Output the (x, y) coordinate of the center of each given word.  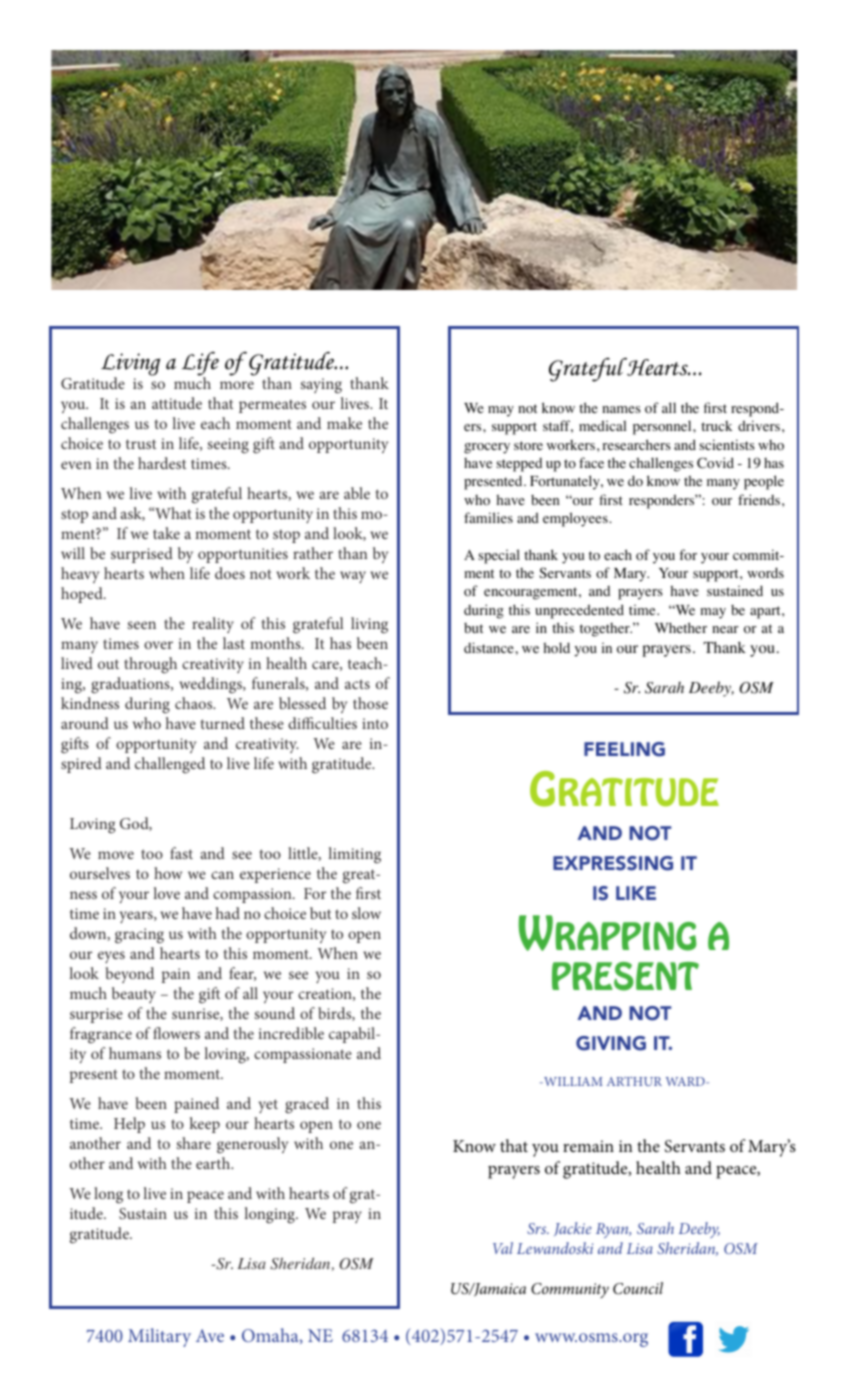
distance (490, 647)
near (725, 629)
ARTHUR (634, 1081)
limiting (354, 855)
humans (135, 1053)
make (344, 423)
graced (307, 1105)
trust (141, 444)
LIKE (636, 893)
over (158, 645)
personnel (663, 427)
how (168, 873)
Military (159, 1337)
